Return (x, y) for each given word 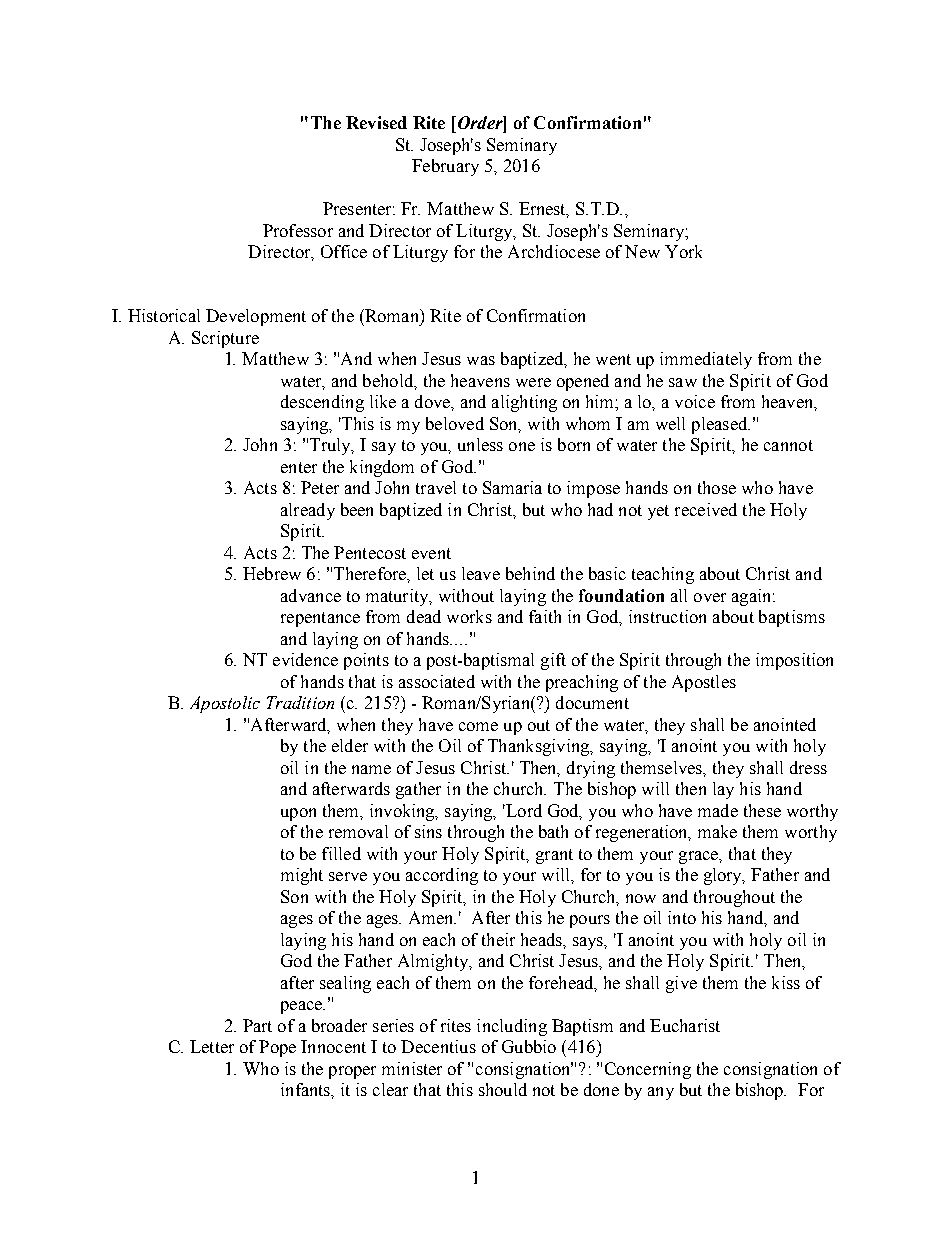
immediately (706, 360)
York (683, 251)
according (442, 876)
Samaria (512, 487)
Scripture (225, 339)
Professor (298, 230)
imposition (794, 661)
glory (724, 876)
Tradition (300, 702)
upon (298, 814)
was (481, 360)
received (706, 509)
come (478, 726)
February (445, 167)
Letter (212, 1046)
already (308, 511)
